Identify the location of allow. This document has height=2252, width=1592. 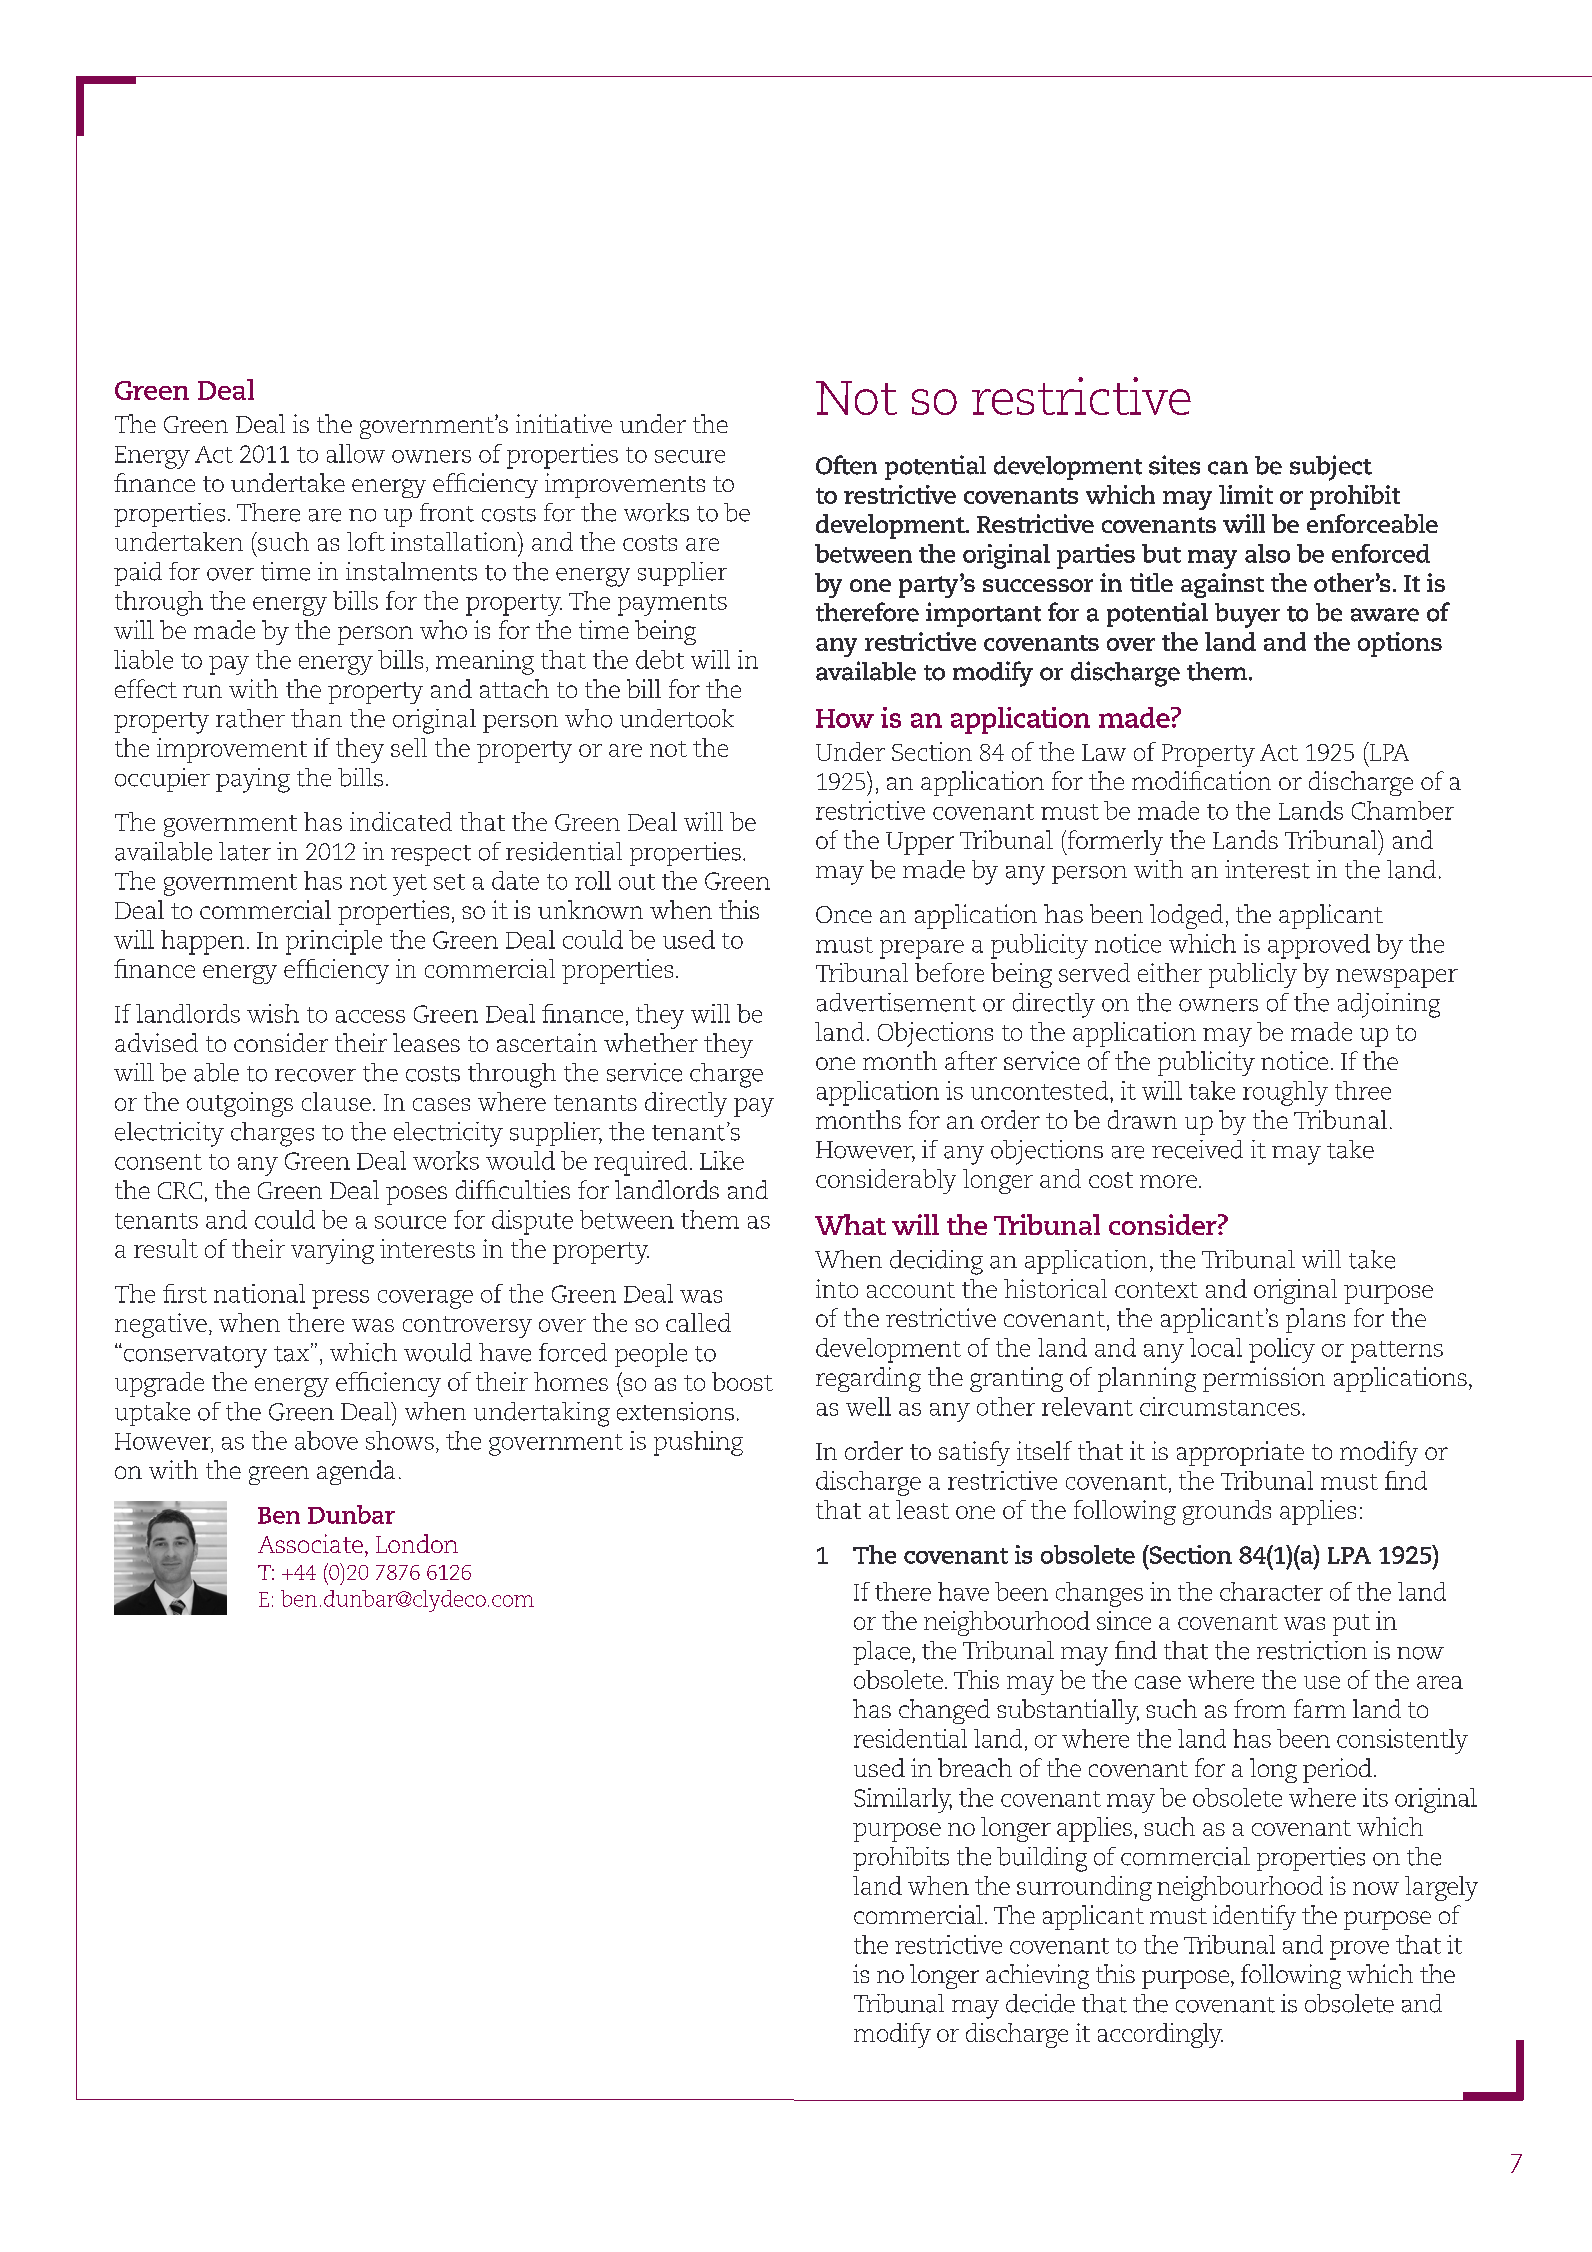
(356, 453).
